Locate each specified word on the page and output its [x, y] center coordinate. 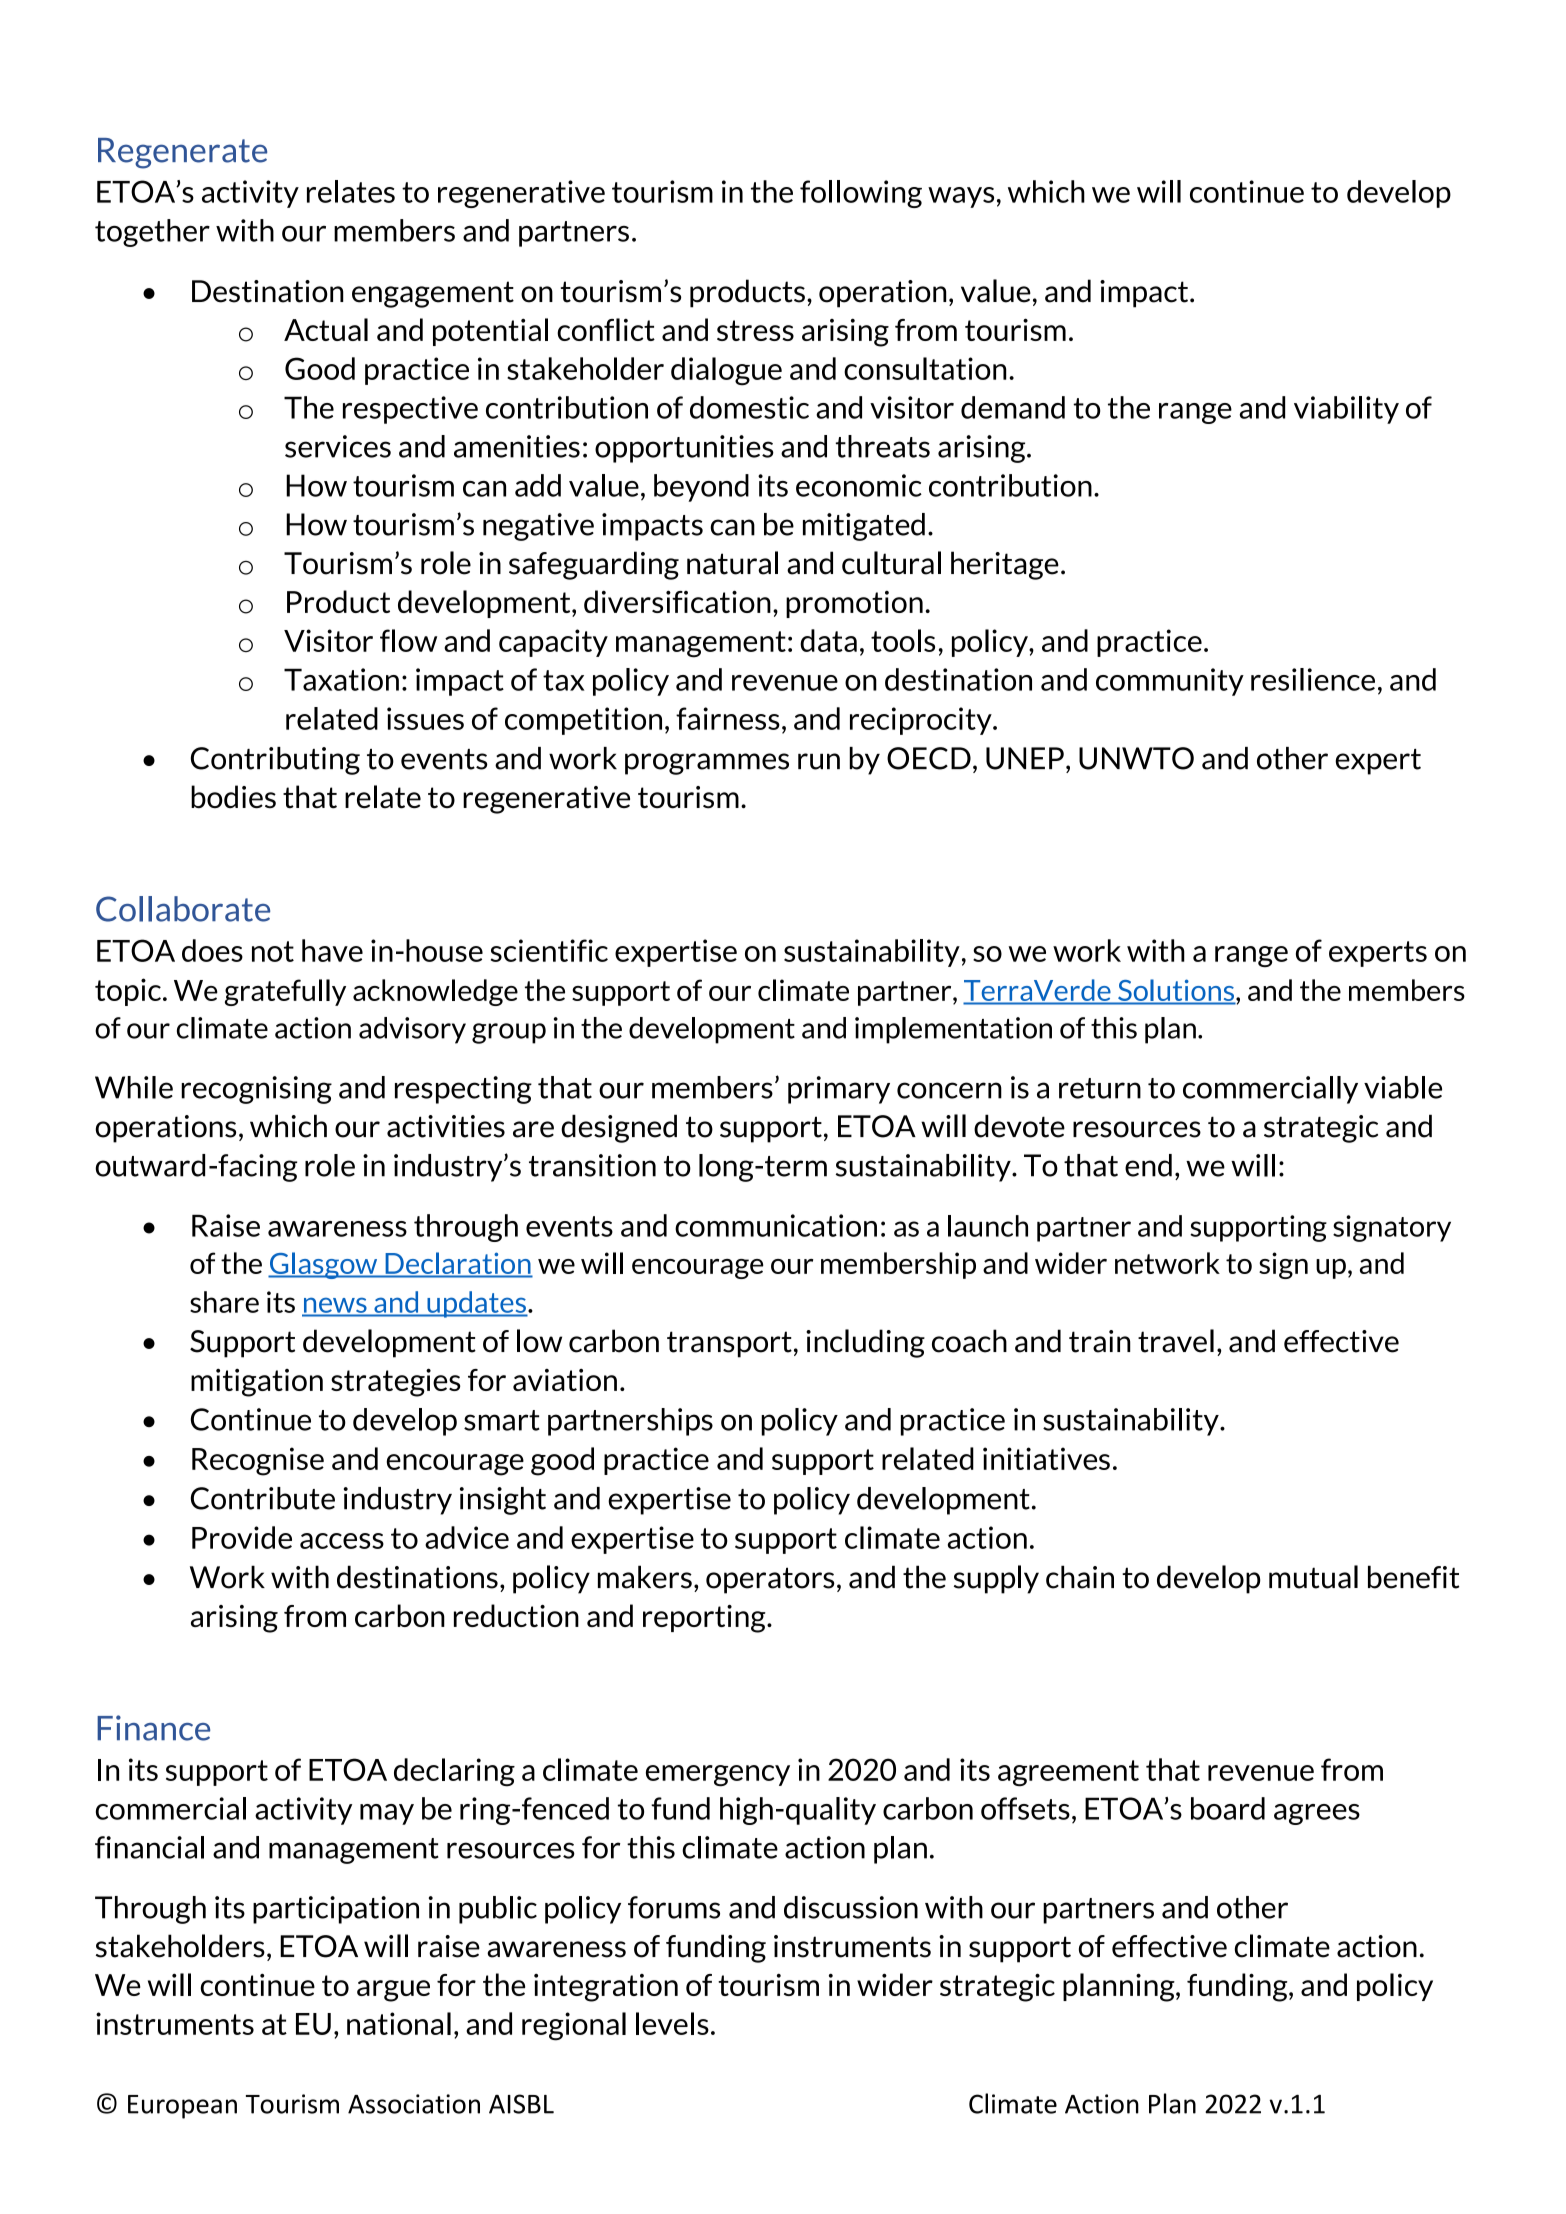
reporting [705, 1619]
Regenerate [182, 153]
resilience [1313, 679]
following [861, 194]
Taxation [341, 679]
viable [1403, 1087]
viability [1346, 410]
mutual [1313, 1577]
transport [729, 1344]
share [224, 1302]
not [273, 951]
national [399, 2023]
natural [732, 563]
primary [839, 1090]
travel [1176, 1341]
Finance [153, 1728]
